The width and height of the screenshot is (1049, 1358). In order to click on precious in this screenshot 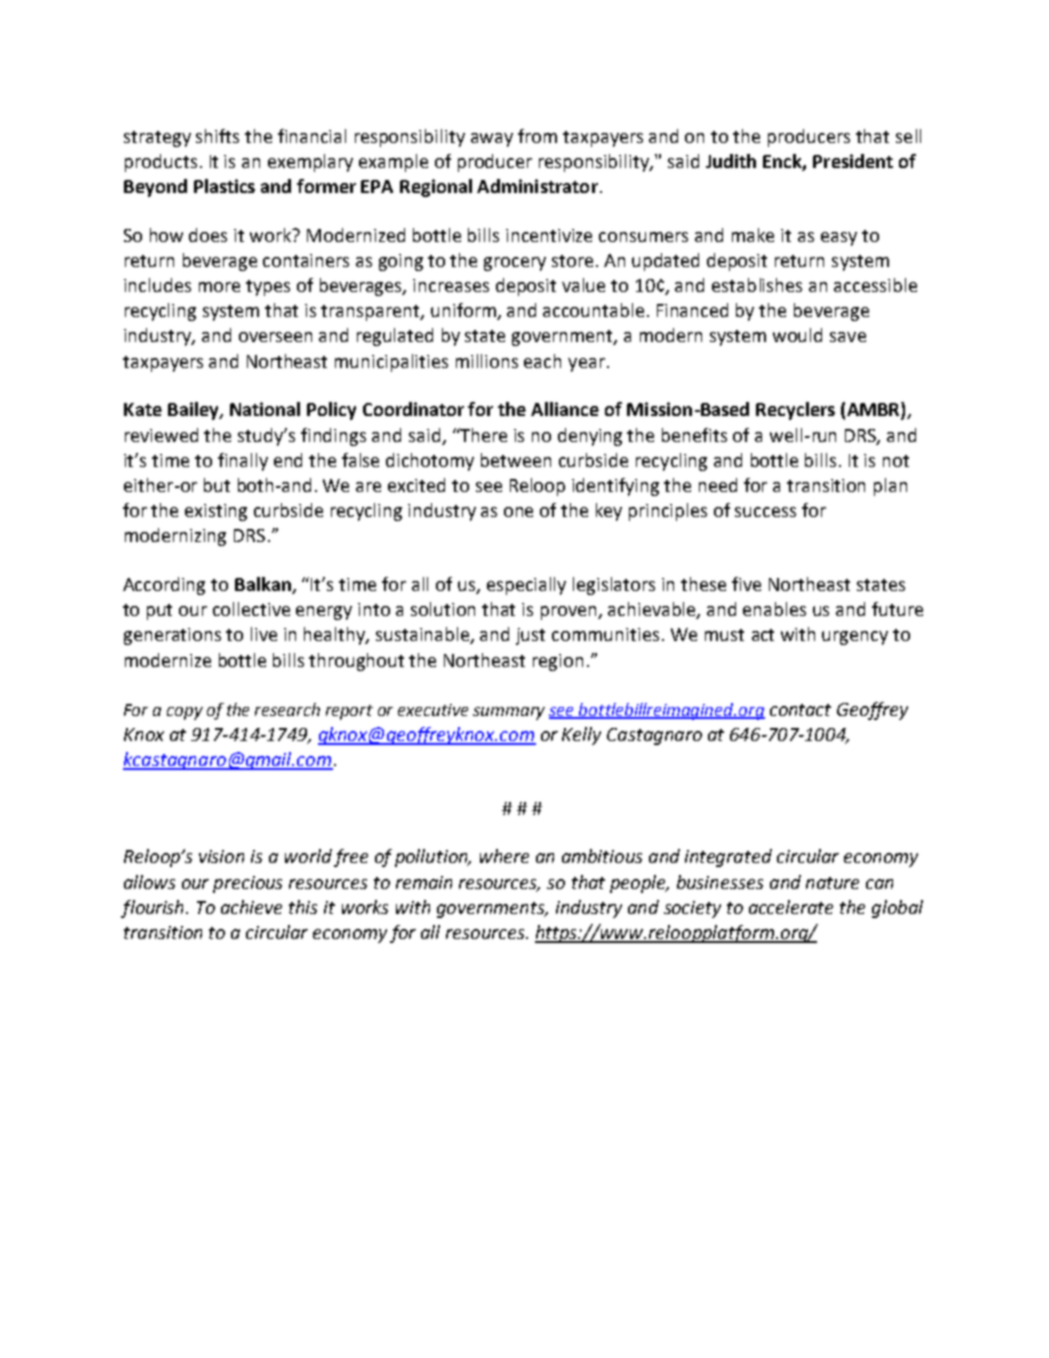, I will do `click(247, 884)`.
